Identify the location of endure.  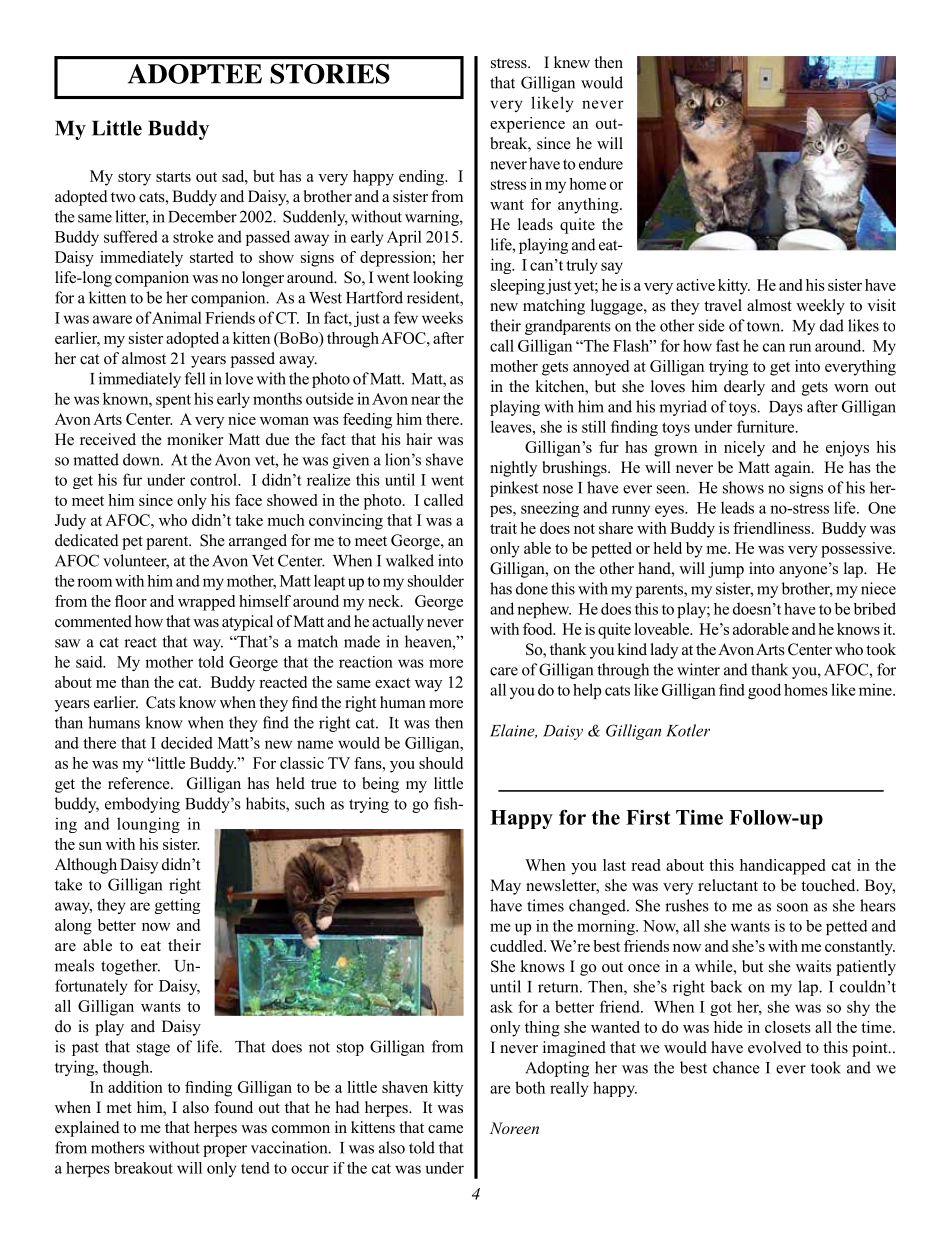
(601, 163).
